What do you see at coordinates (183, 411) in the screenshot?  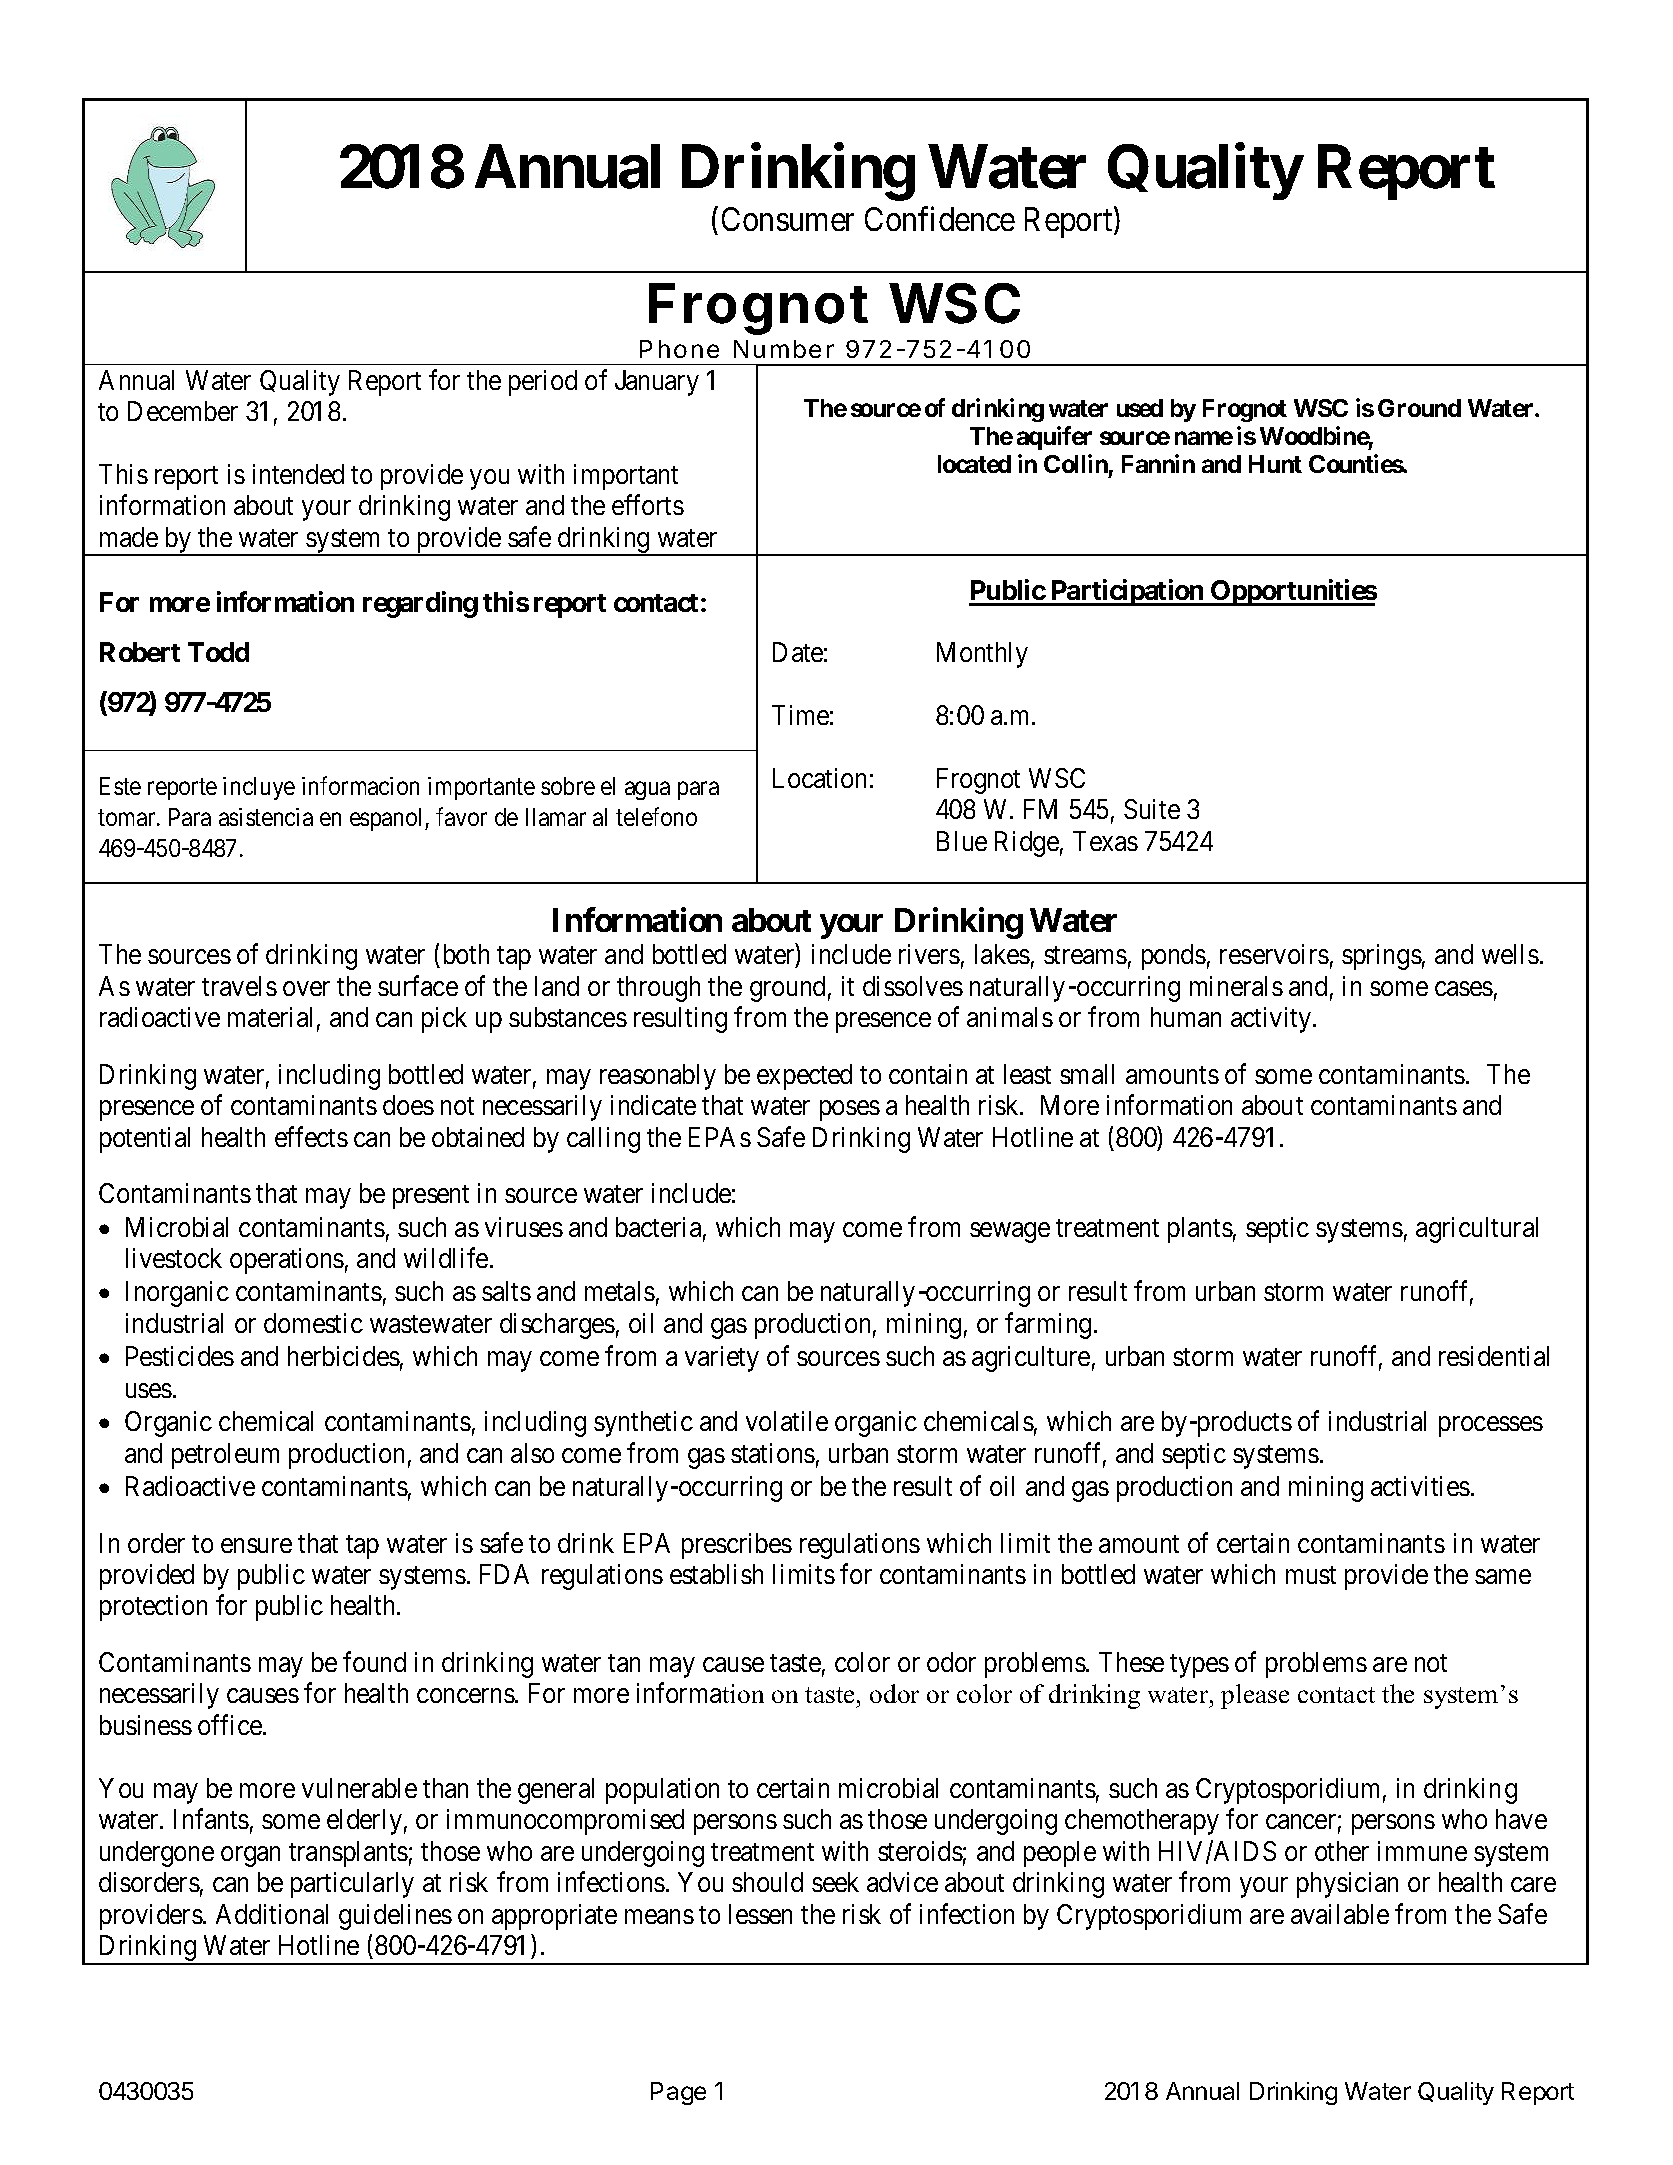 I see `December` at bounding box center [183, 411].
